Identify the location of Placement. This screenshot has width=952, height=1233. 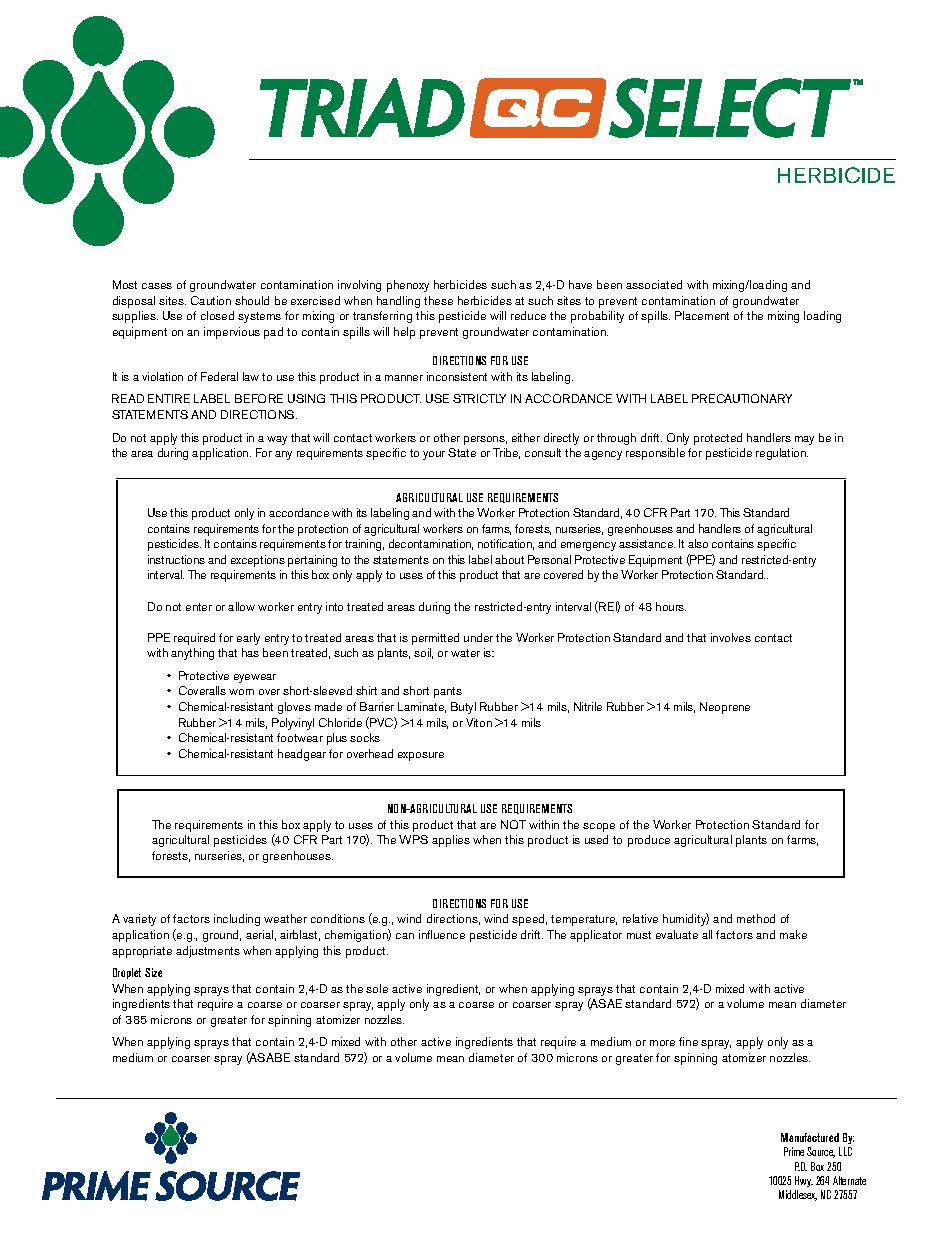
(702, 315).
